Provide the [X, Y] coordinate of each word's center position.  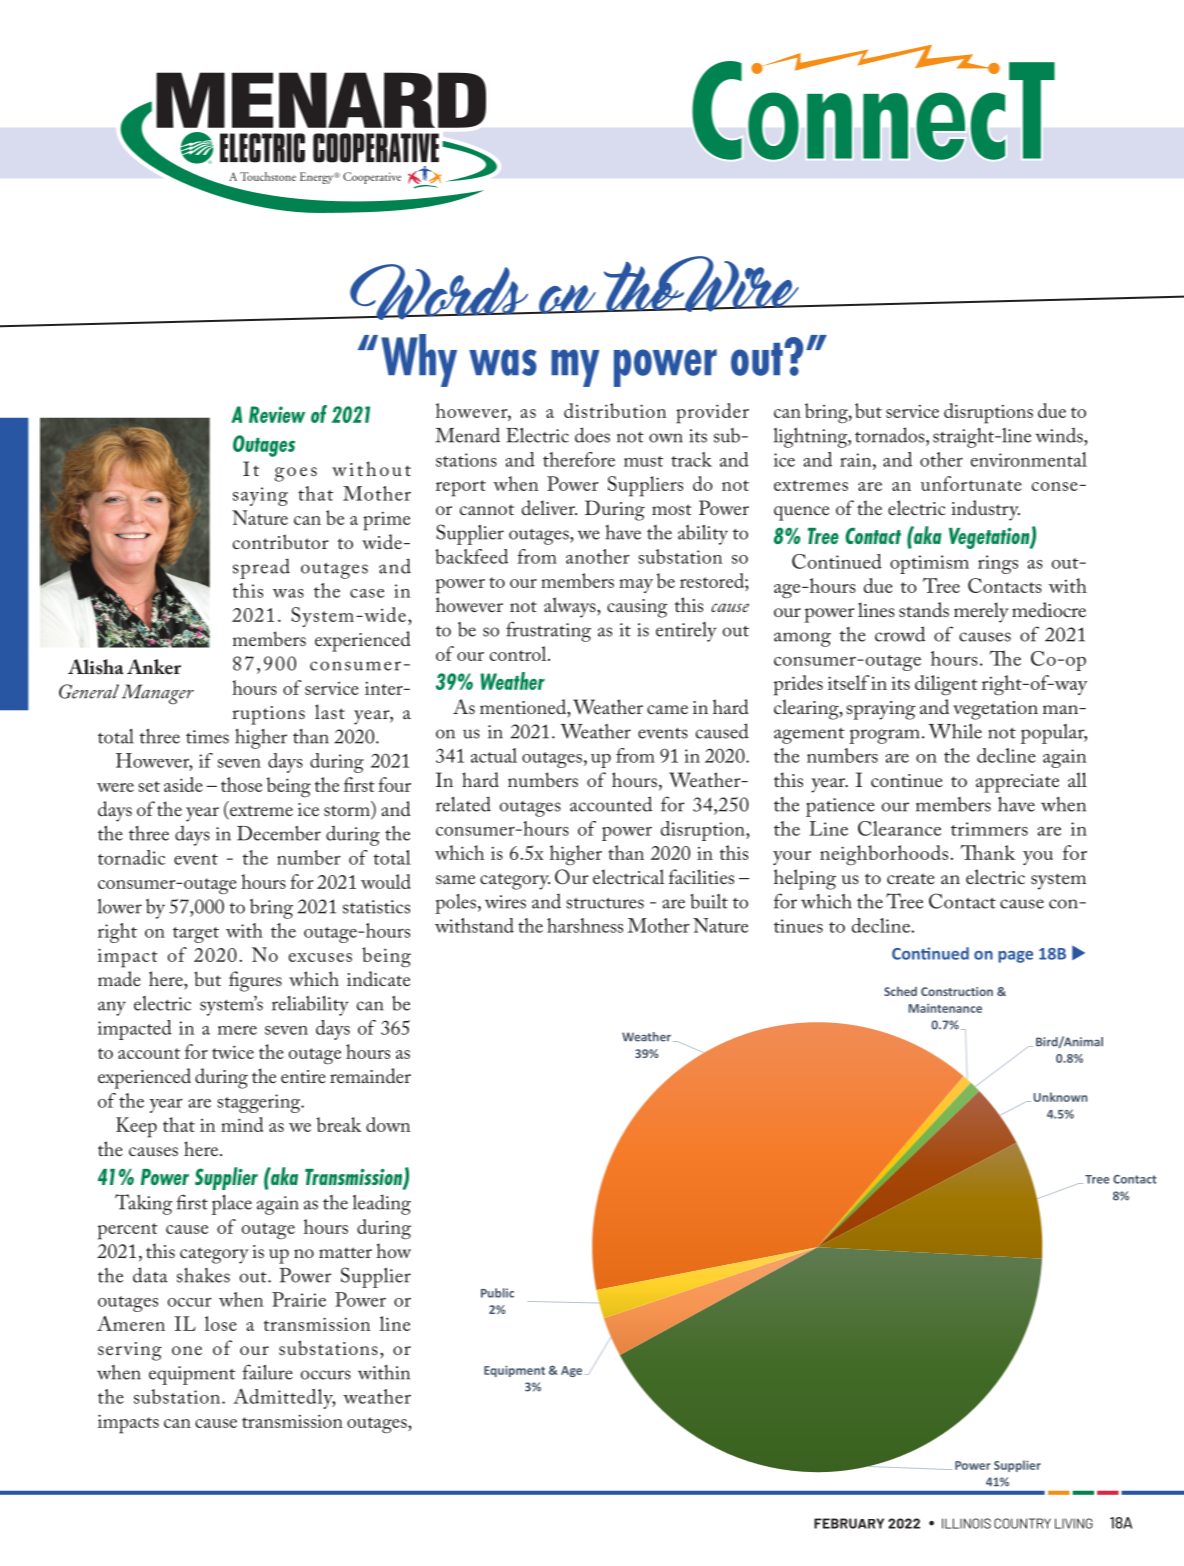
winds [1060, 435]
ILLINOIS [966, 1523]
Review [277, 414]
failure [267, 1372]
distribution [615, 410]
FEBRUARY [849, 1523]
